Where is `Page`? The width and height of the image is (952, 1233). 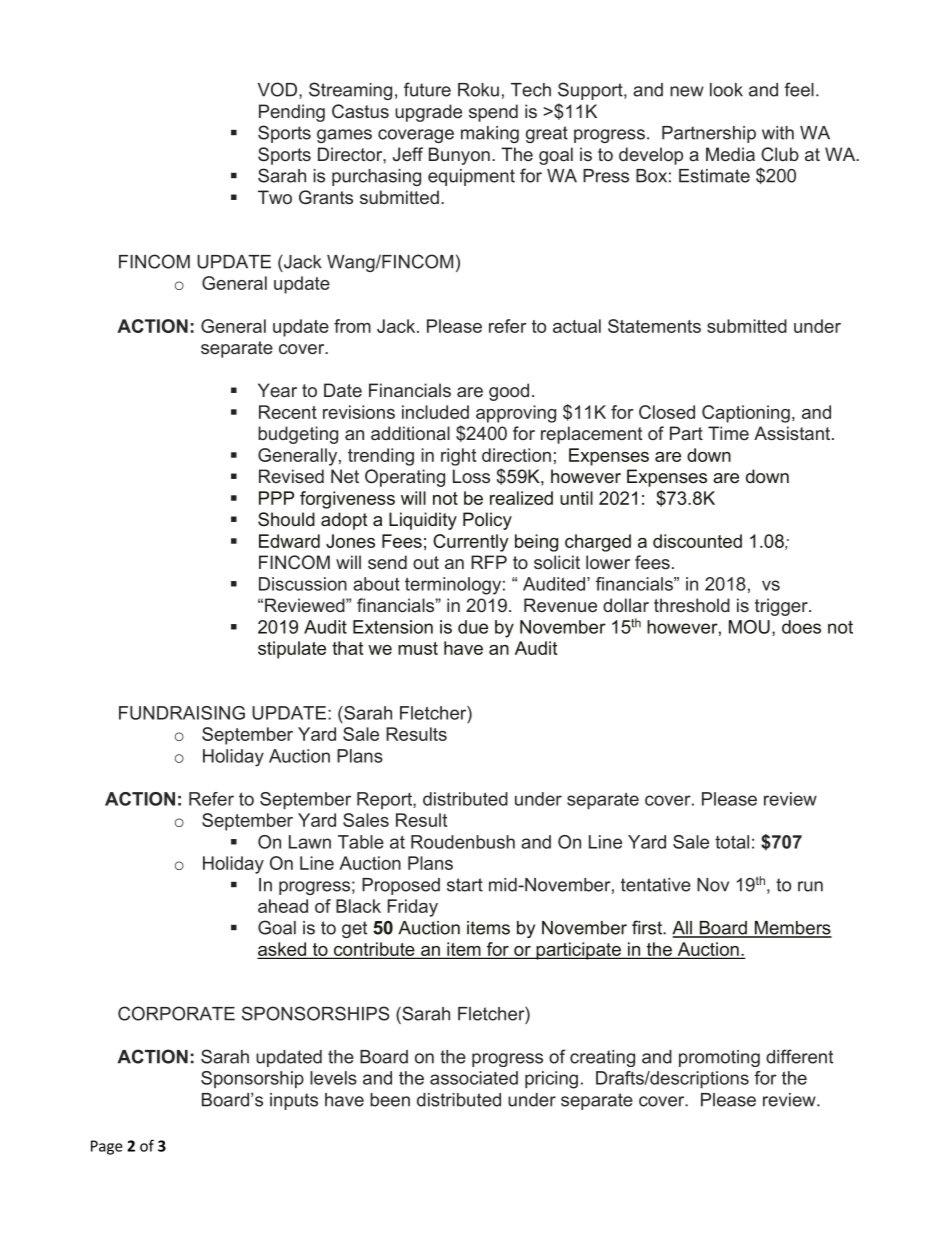 Page is located at coordinates (107, 1147).
